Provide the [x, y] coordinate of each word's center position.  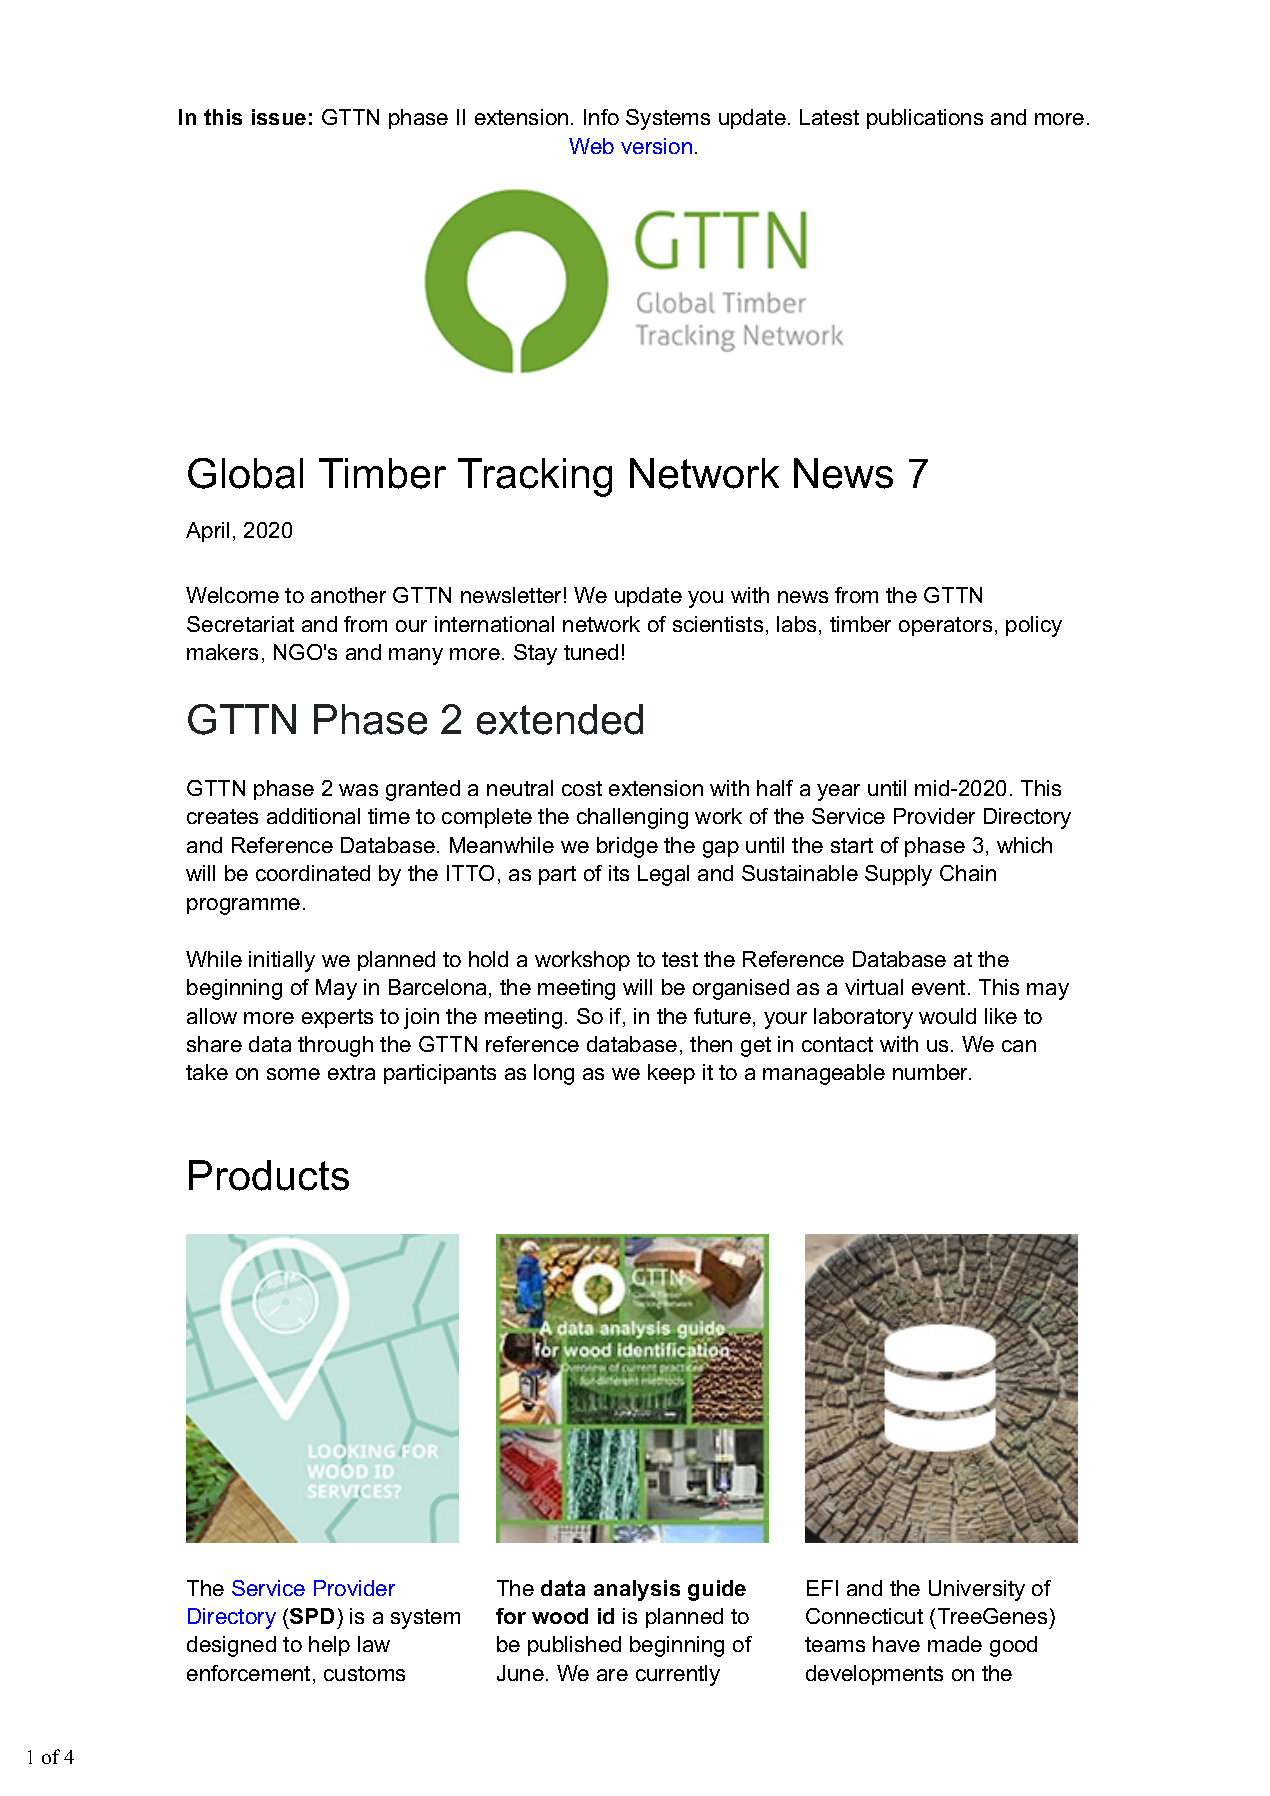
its [619, 873]
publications [925, 119]
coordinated [313, 873]
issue [279, 117]
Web [591, 146]
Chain [968, 873]
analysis [637, 1590]
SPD [312, 1616]
